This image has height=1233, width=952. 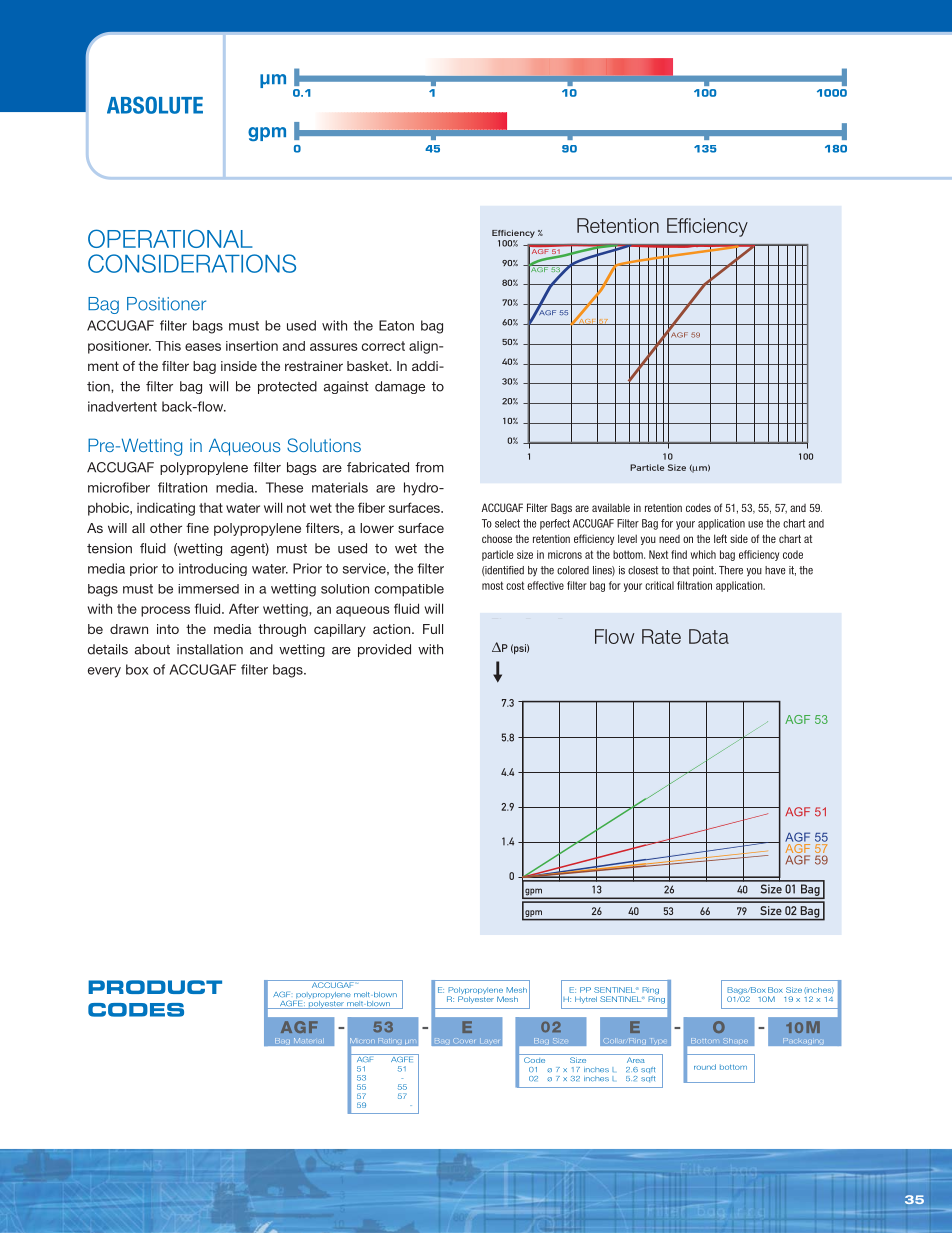 I want to click on gpm, so click(x=267, y=134).
